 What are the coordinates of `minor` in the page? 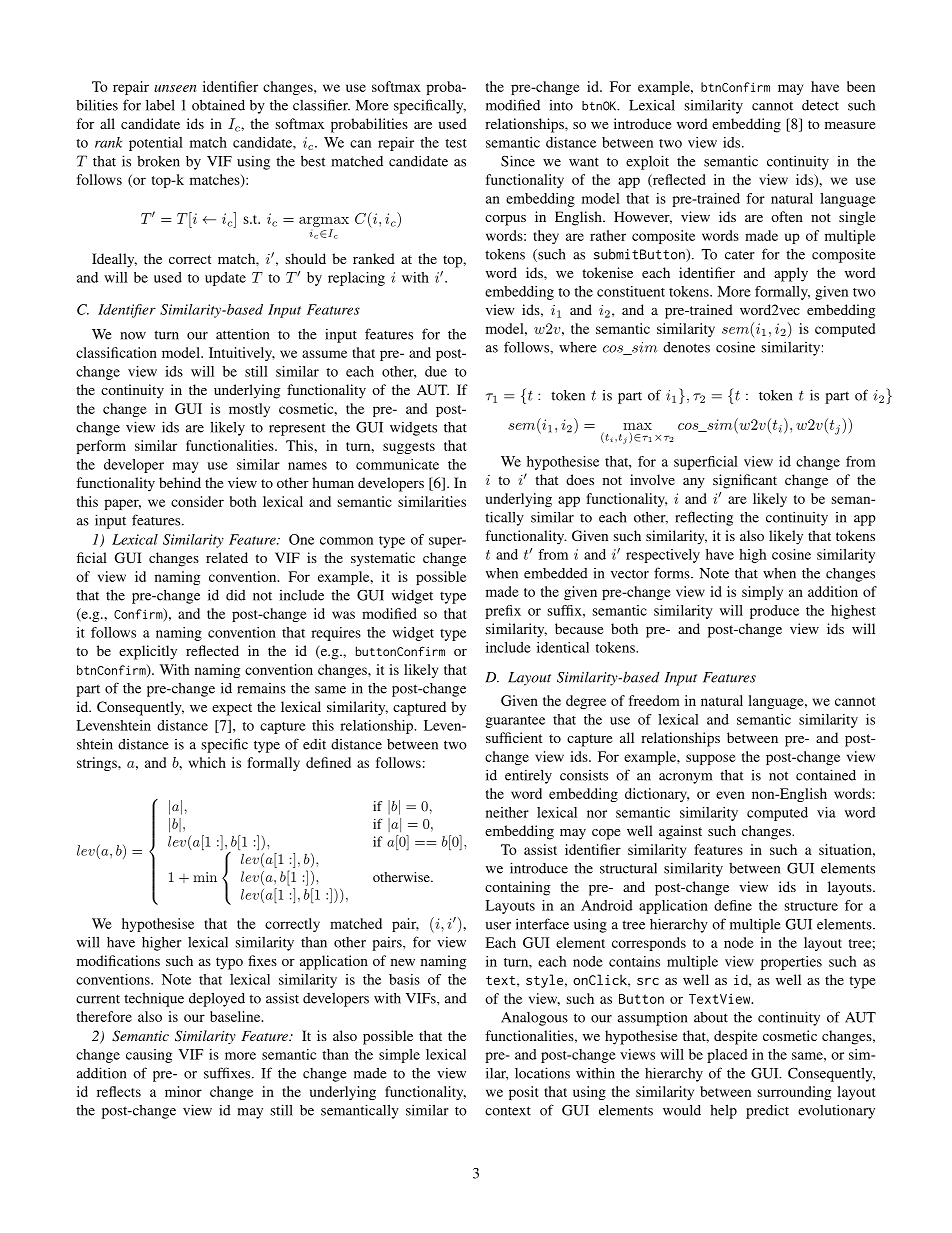 It's located at (183, 1091).
